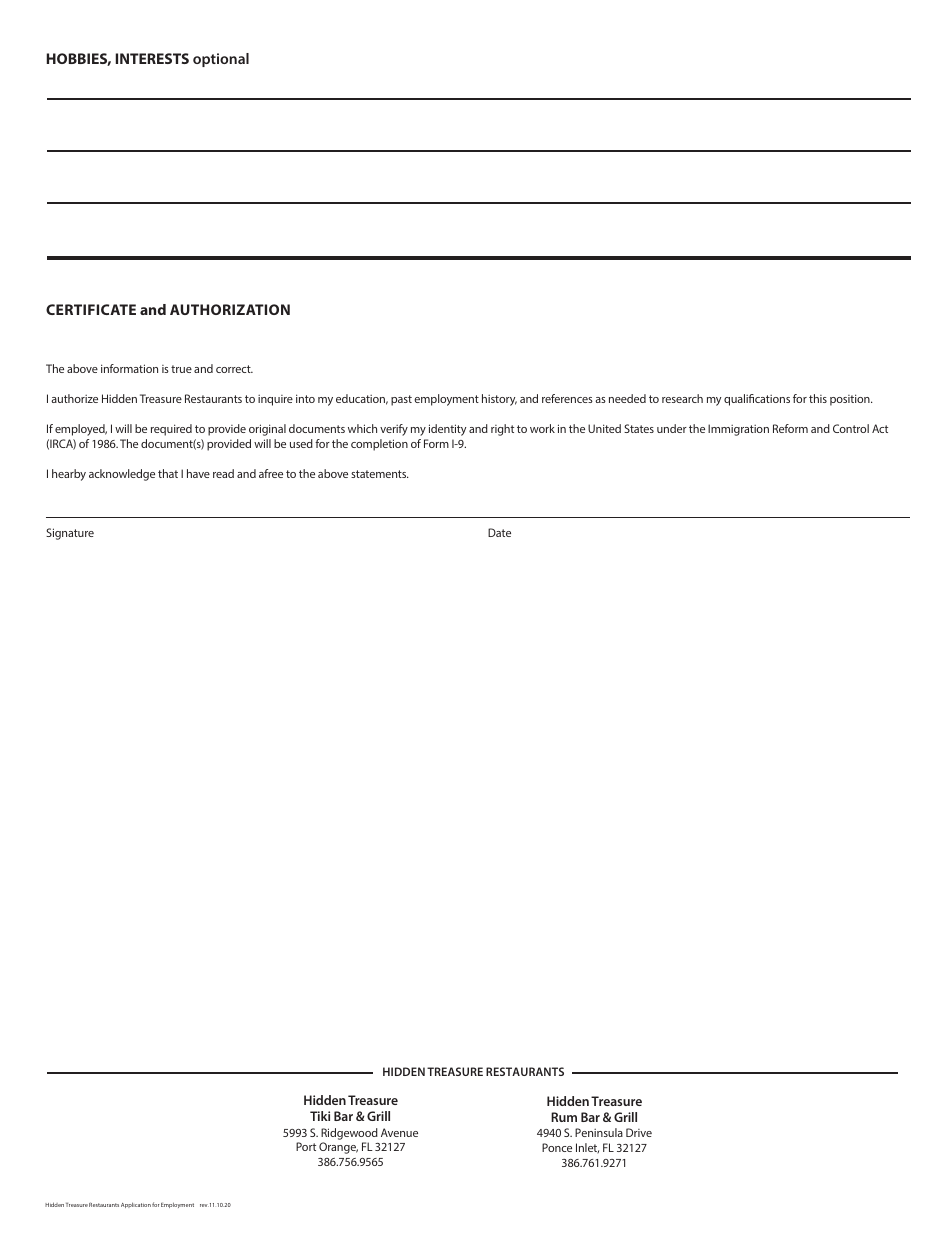 This document has height=1233, width=952. Describe the element at coordinates (70, 534) in the document. I see `Signature` at that location.
